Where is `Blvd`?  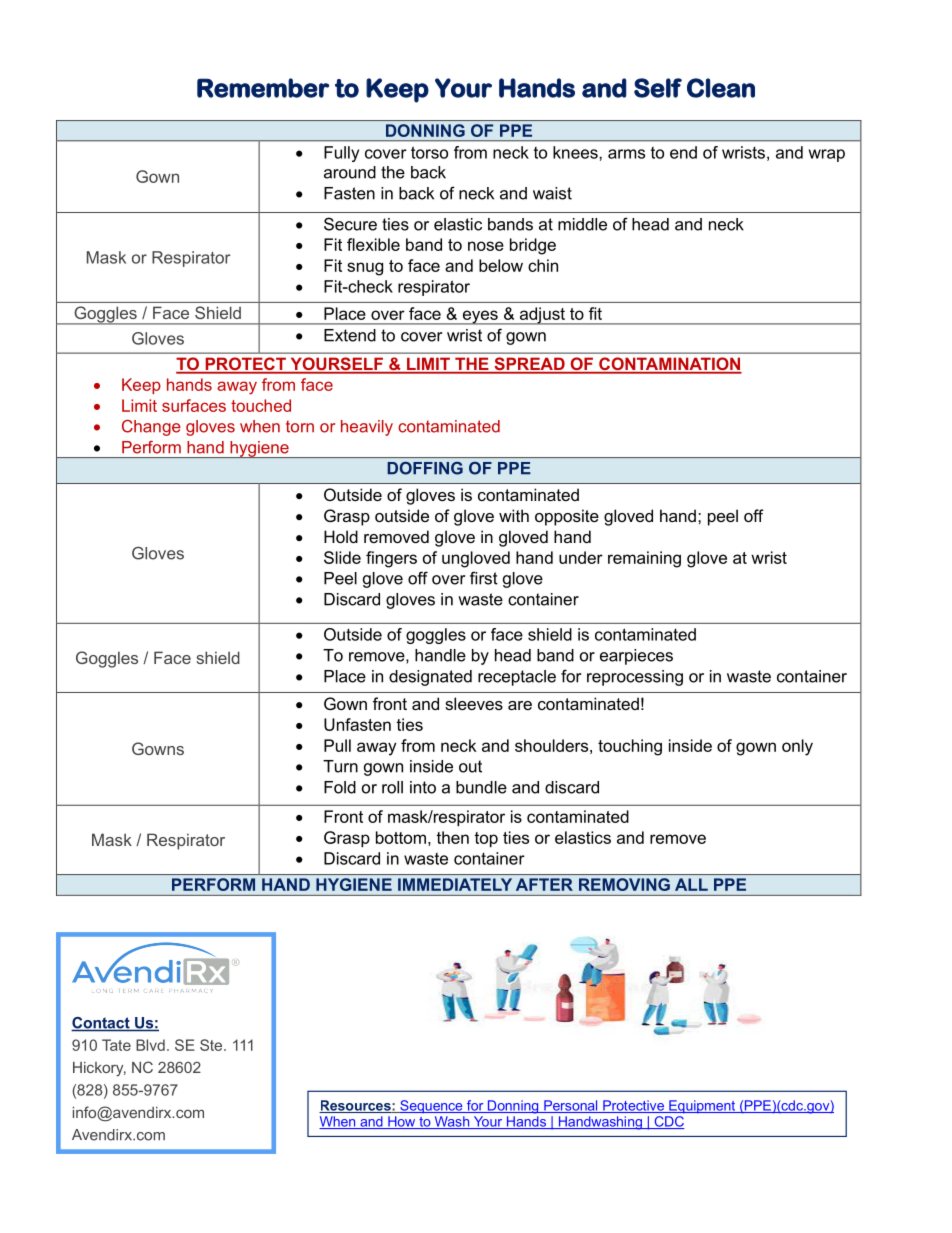
Blvd is located at coordinates (150, 1045).
